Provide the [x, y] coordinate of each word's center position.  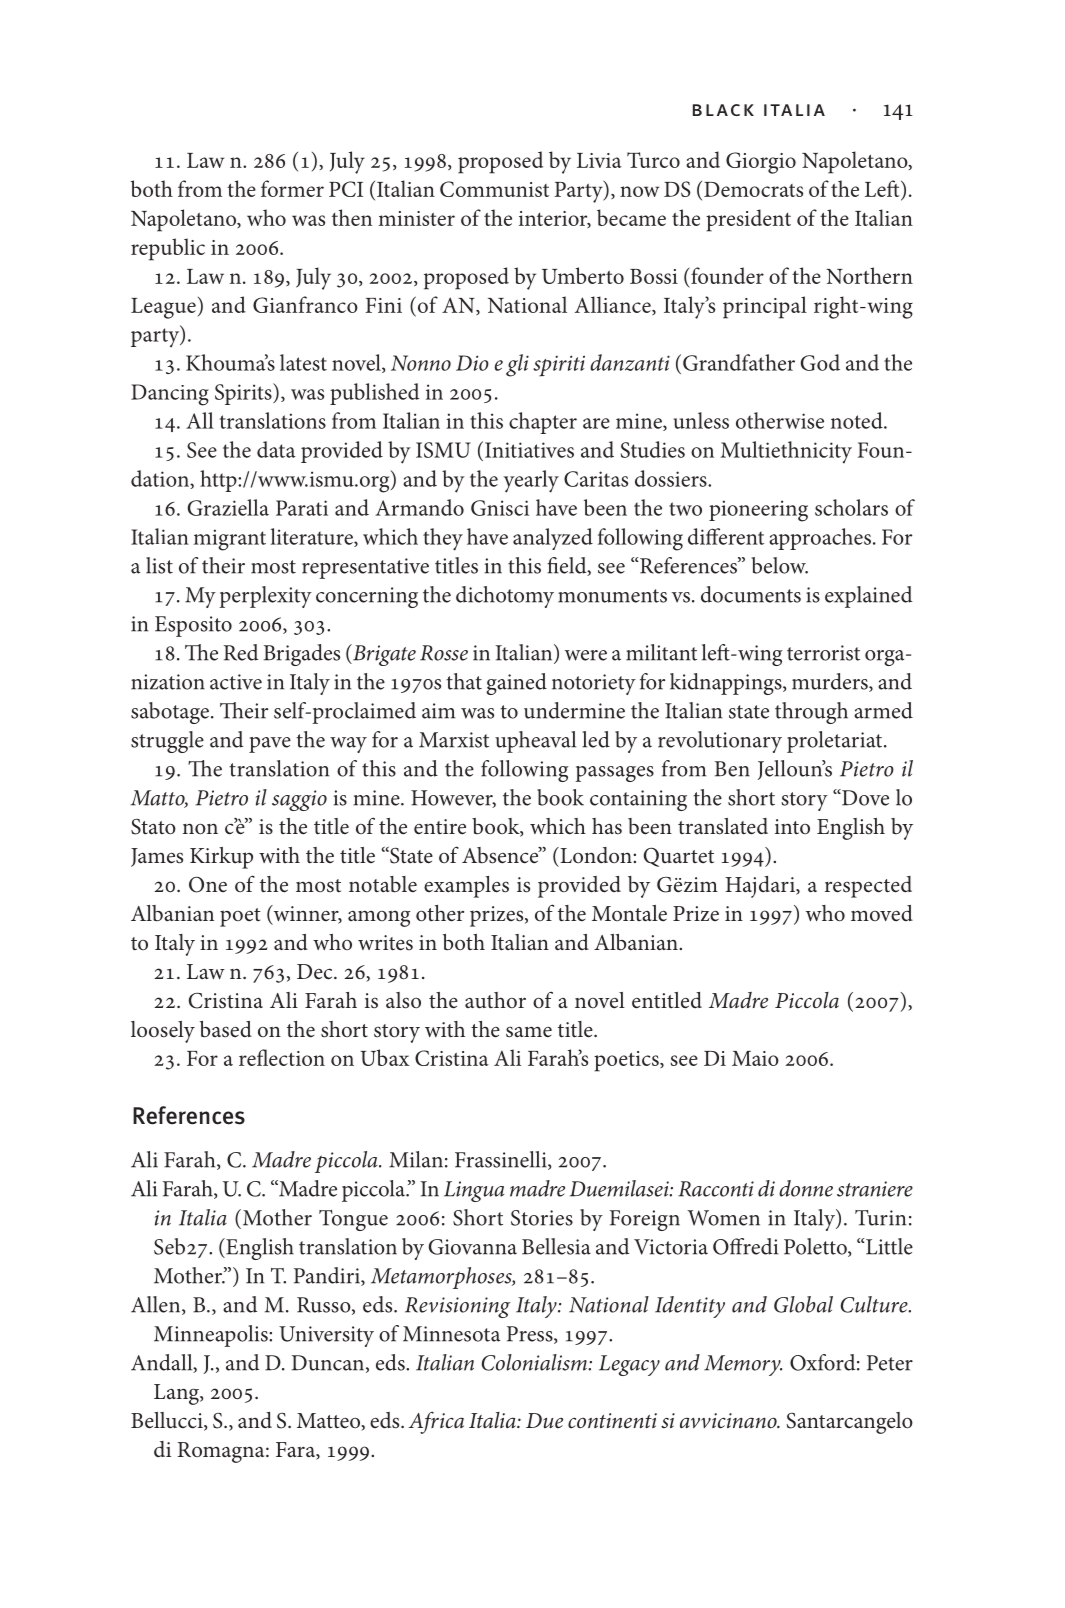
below [780, 565]
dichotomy [505, 597]
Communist [494, 189]
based [226, 1029]
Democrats [753, 189]
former [292, 188]
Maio [755, 1058]
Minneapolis [212, 1336]
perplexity [265, 597]
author [495, 1000]
